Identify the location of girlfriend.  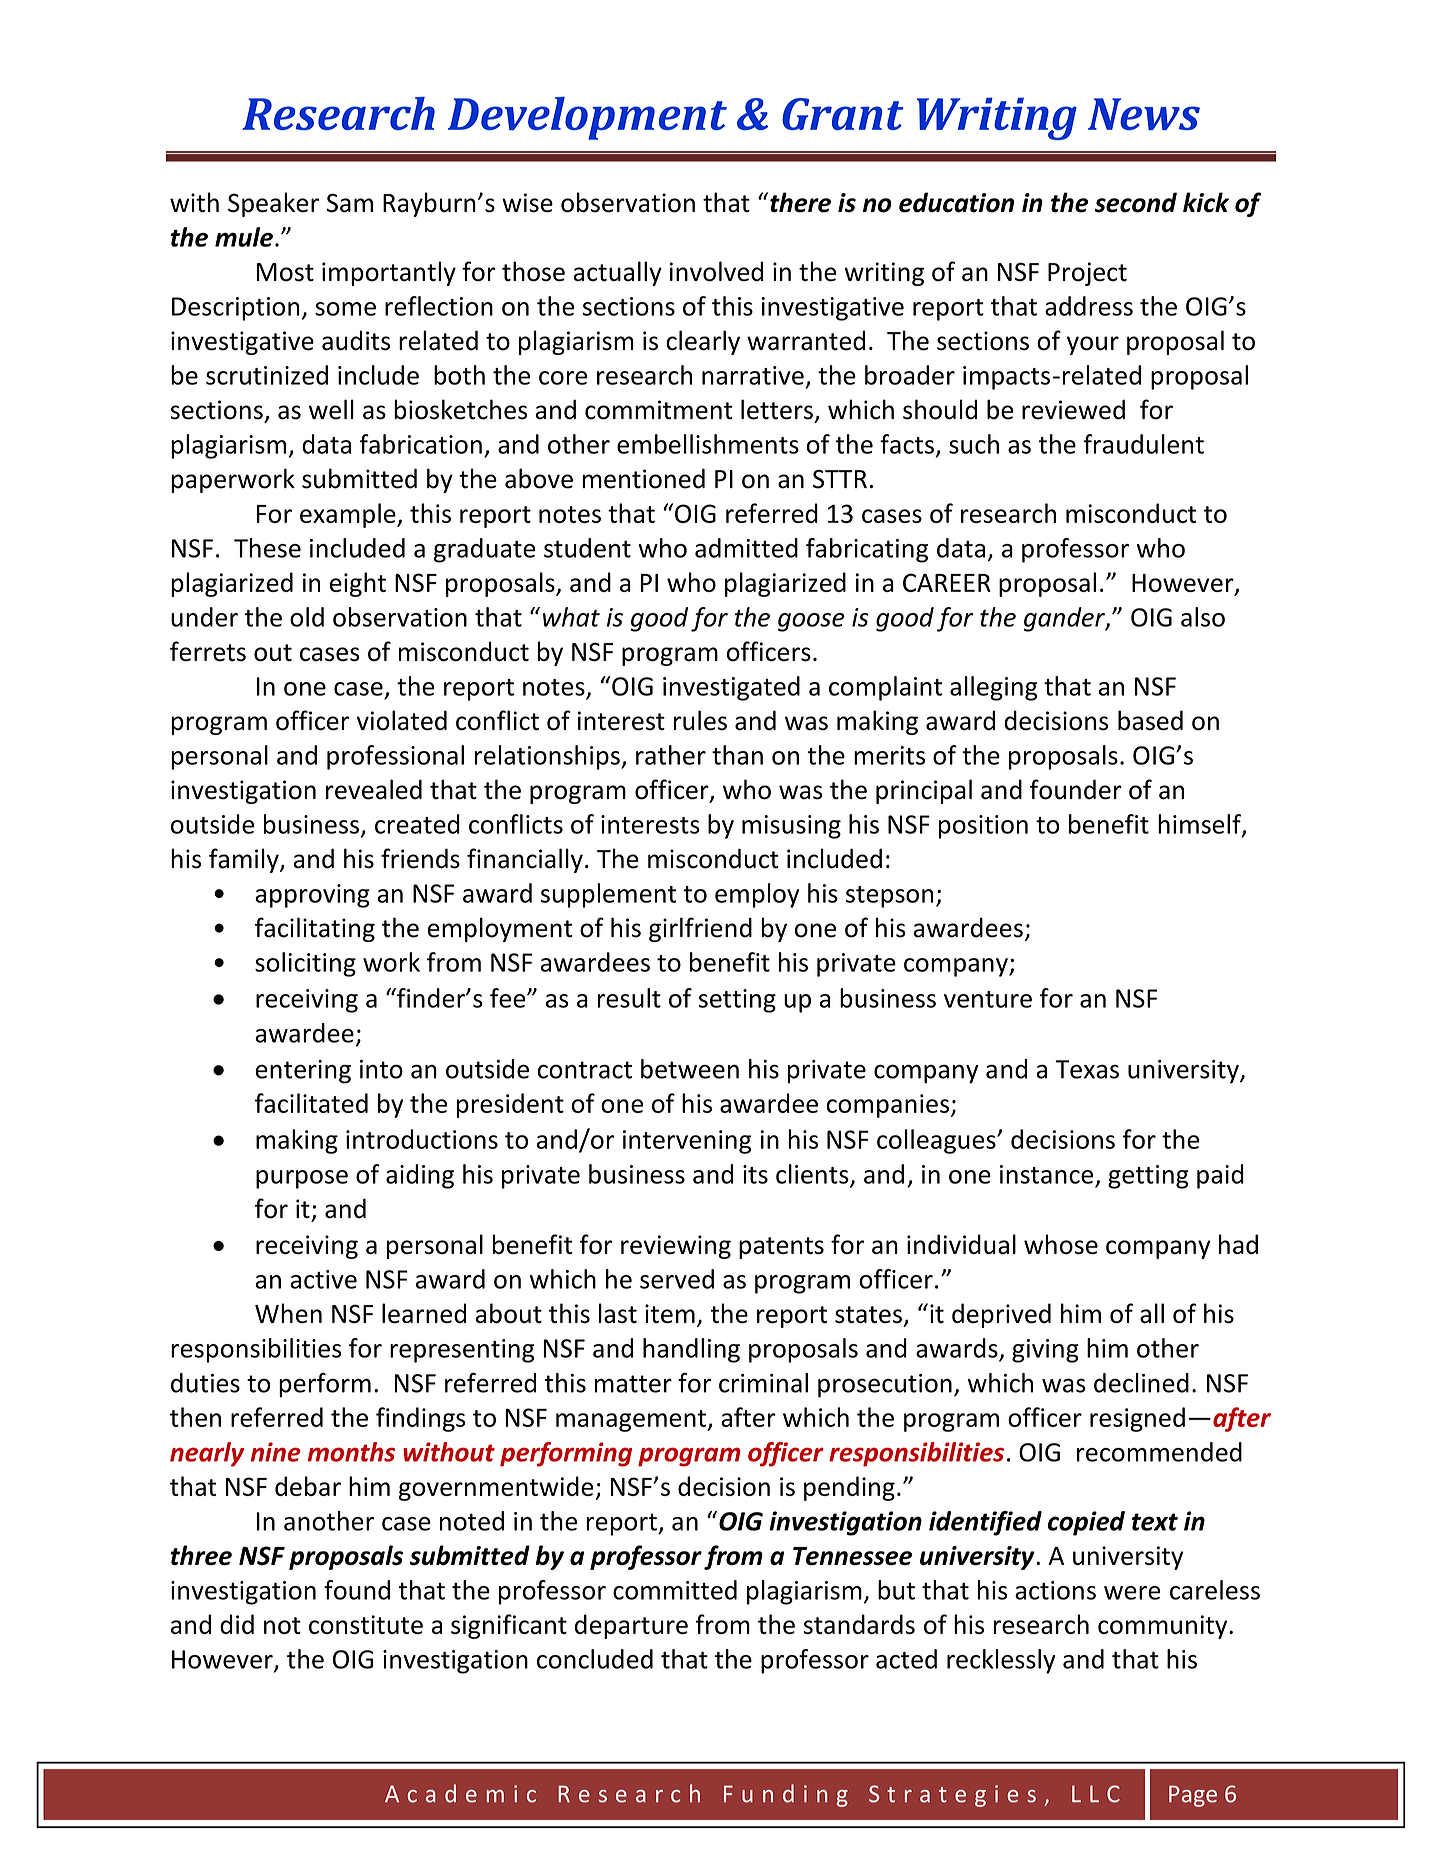
(700, 929).
